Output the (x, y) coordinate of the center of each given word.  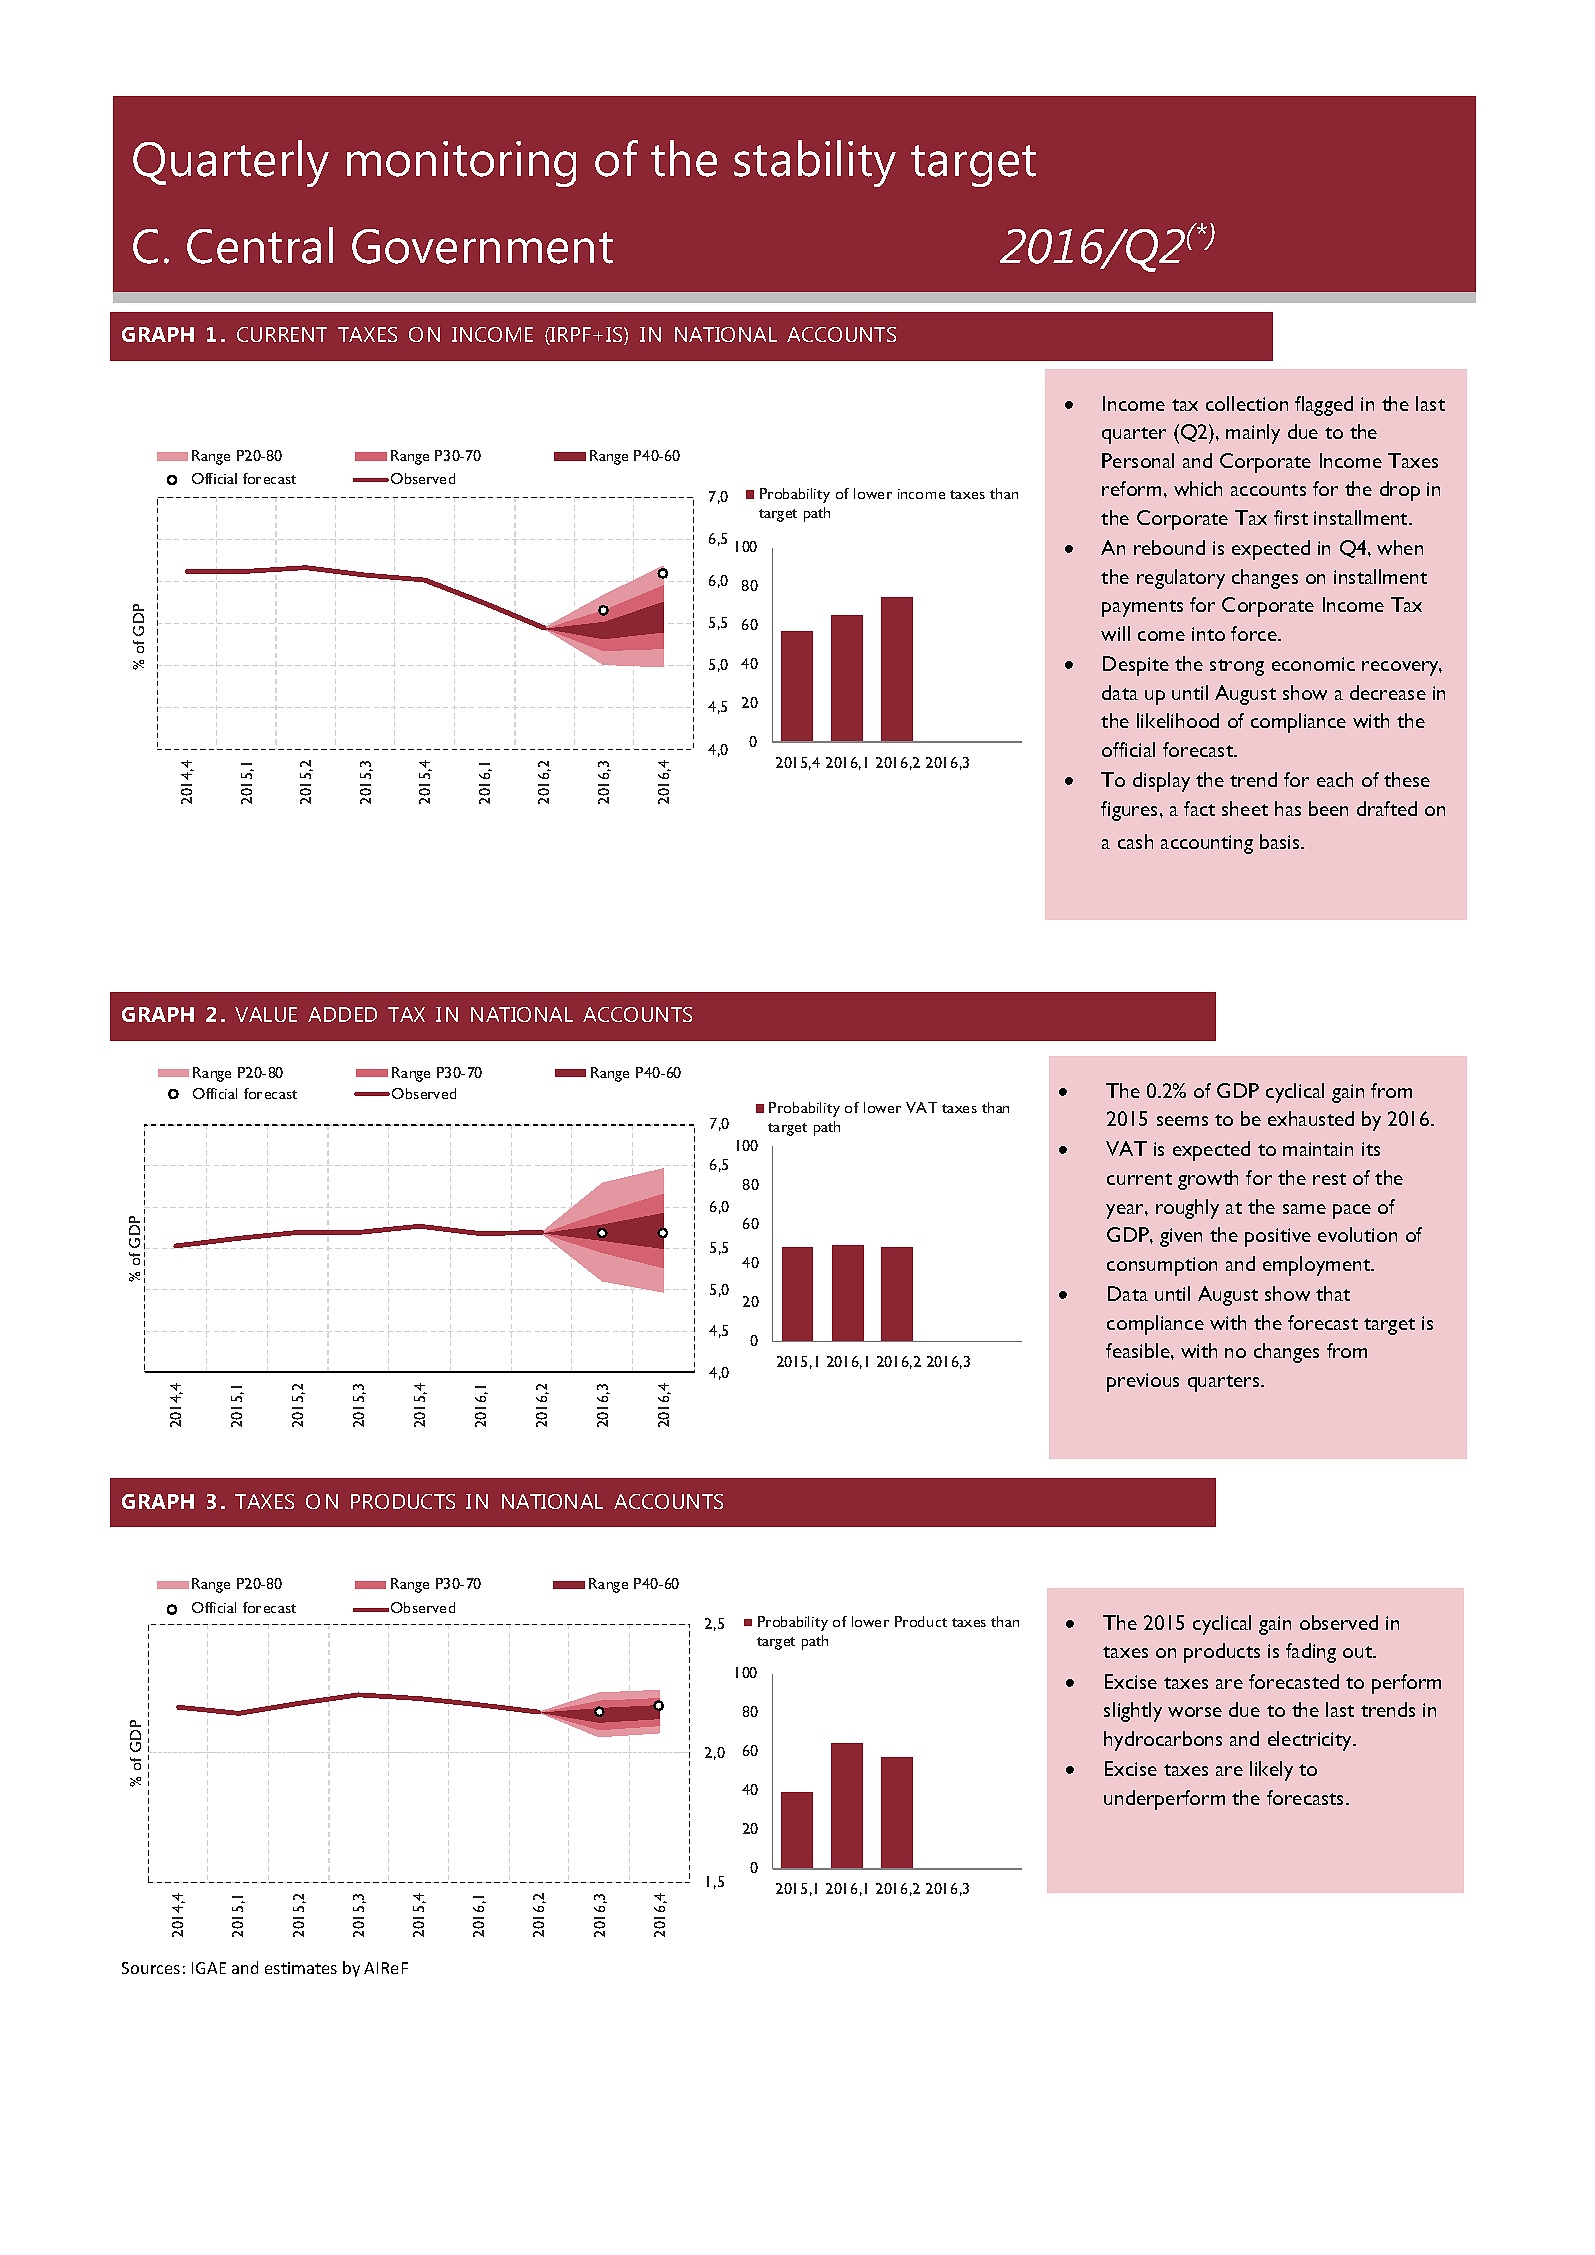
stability (815, 163)
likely (1271, 1771)
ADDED (342, 1014)
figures (1131, 811)
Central (260, 245)
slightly (1133, 1712)
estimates (301, 1968)
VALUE (266, 1014)
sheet (1245, 808)
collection (1247, 403)
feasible (1139, 1350)
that (1333, 1293)
